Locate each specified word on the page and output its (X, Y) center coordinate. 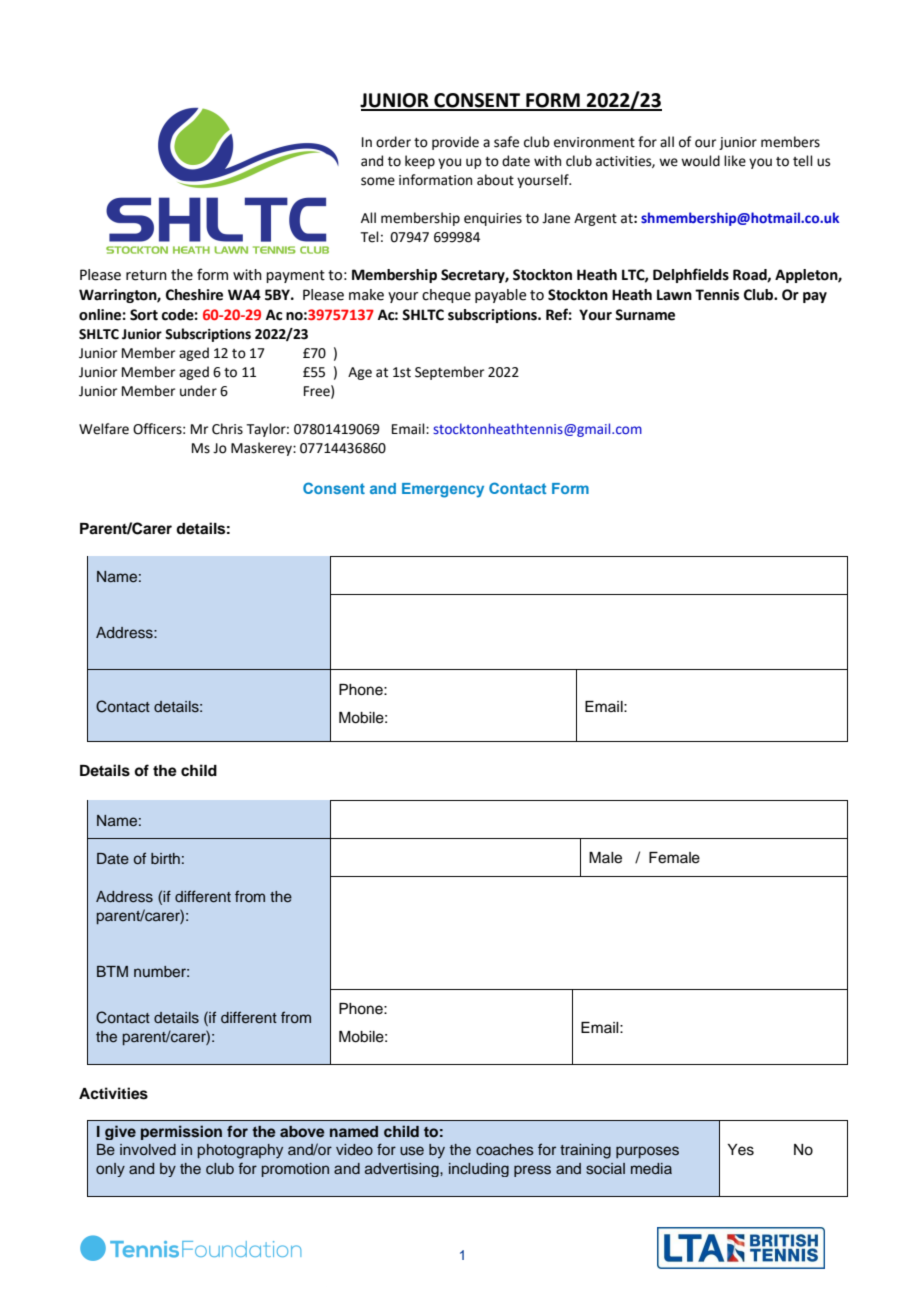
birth (165, 858)
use (412, 1150)
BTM (112, 971)
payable (500, 296)
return (146, 275)
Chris (227, 429)
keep (420, 162)
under (198, 391)
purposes (647, 1152)
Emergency (443, 490)
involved (148, 1149)
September (449, 373)
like (735, 161)
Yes (741, 1150)
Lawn (674, 295)
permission (181, 1132)
